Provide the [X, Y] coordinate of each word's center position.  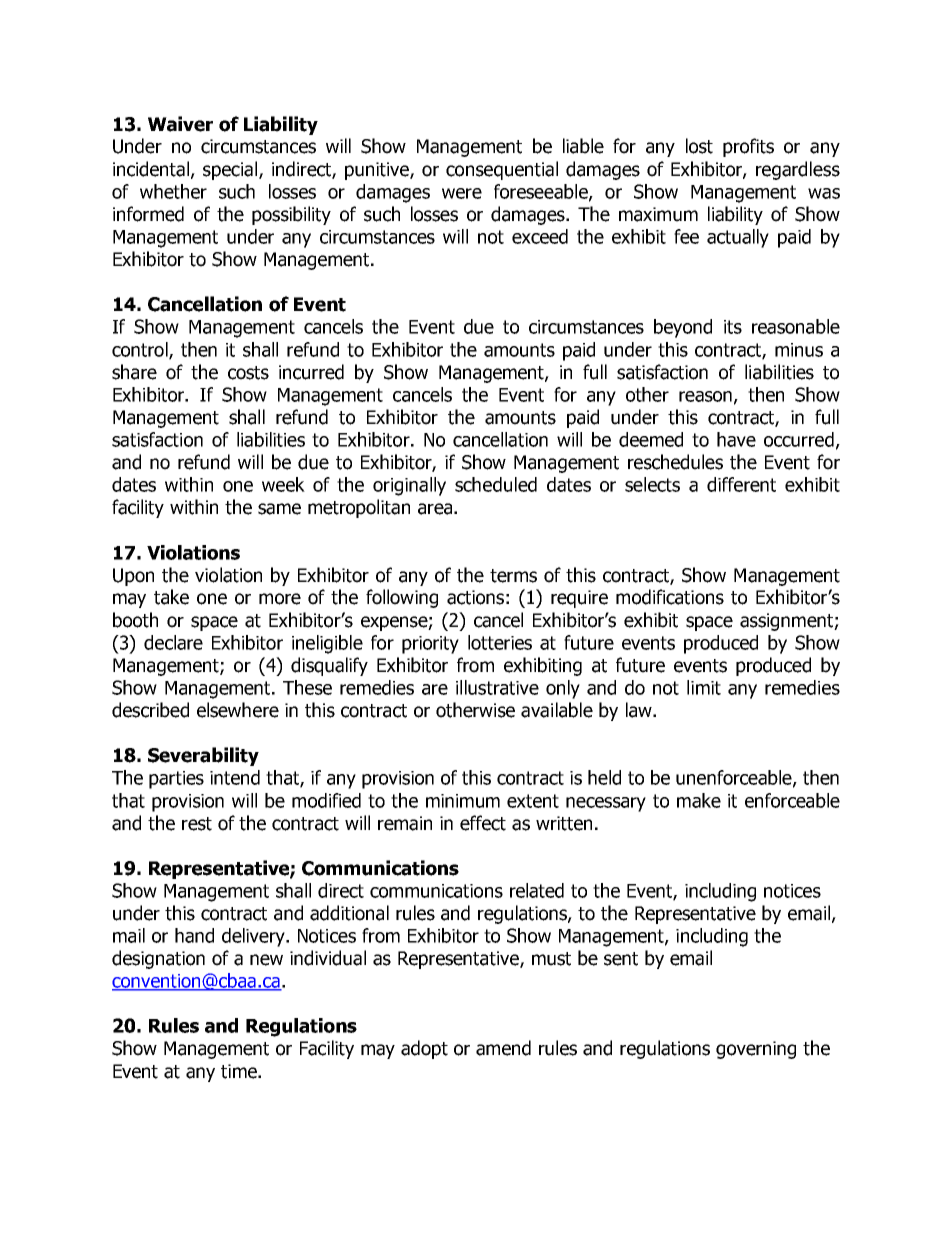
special [231, 170]
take [171, 597]
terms [513, 576]
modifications [670, 597]
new [266, 960]
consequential [502, 170]
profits [748, 147]
